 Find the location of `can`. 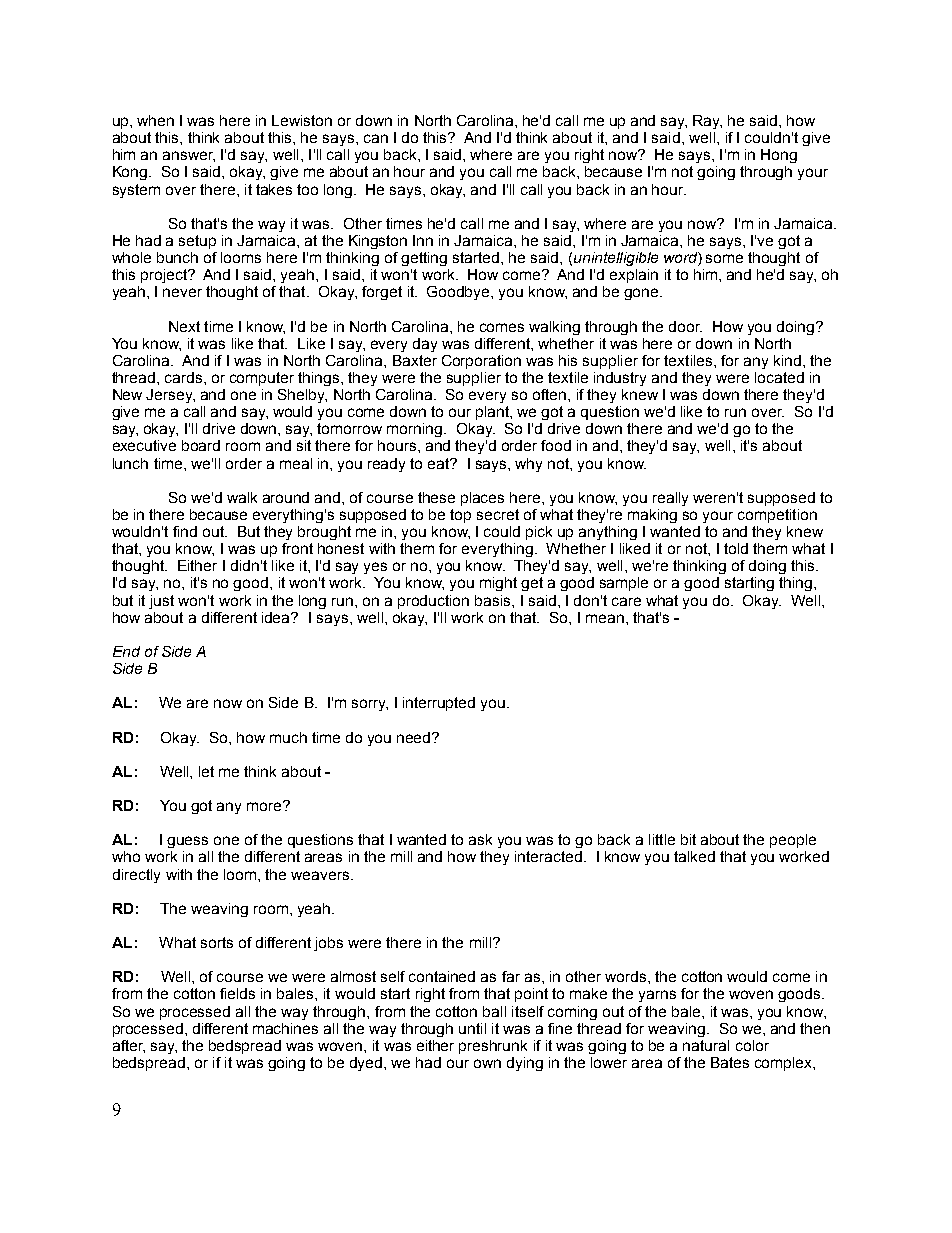

can is located at coordinates (376, 138).
